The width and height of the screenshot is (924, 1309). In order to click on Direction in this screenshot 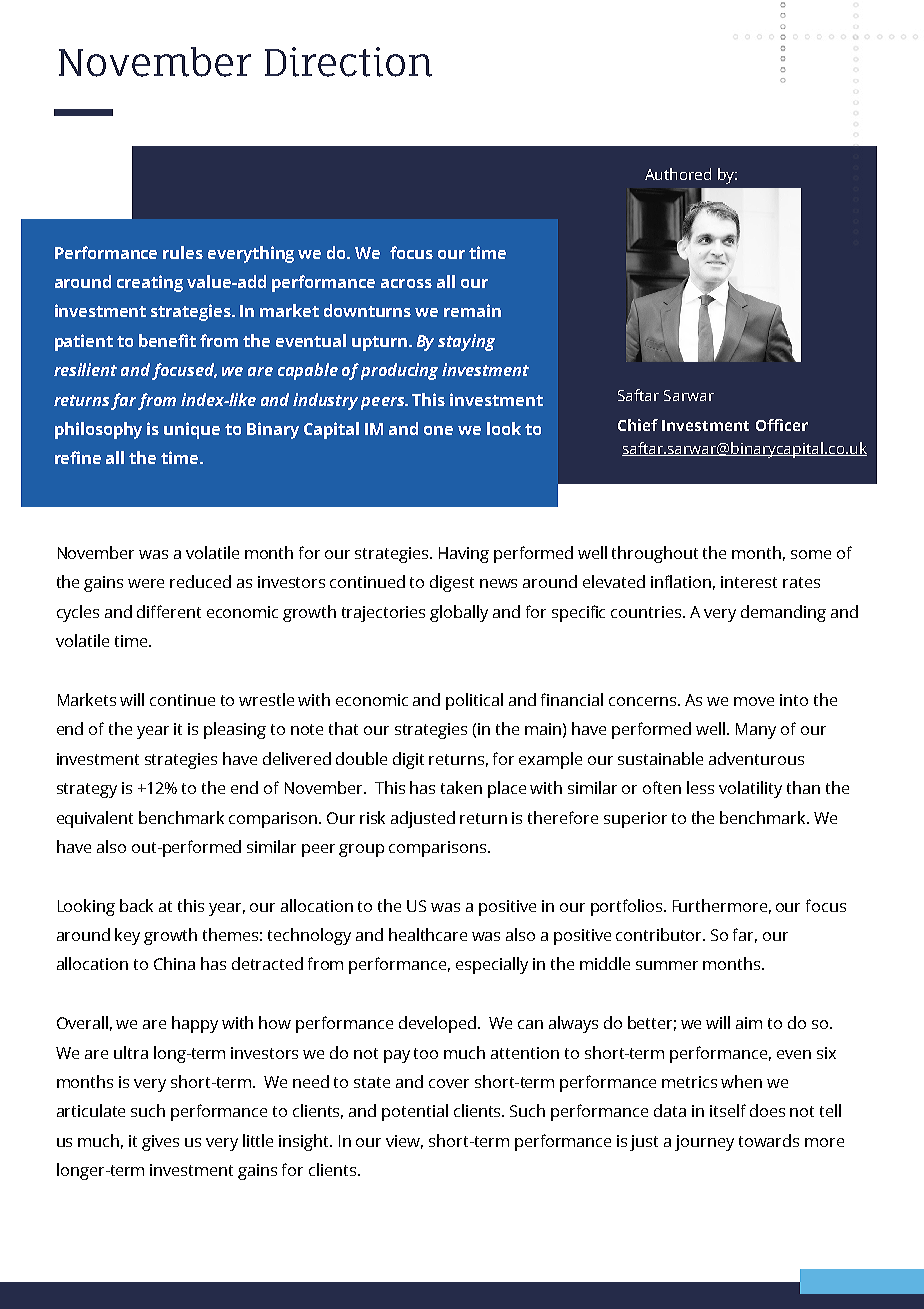, I will do `click(348, 62)`.
